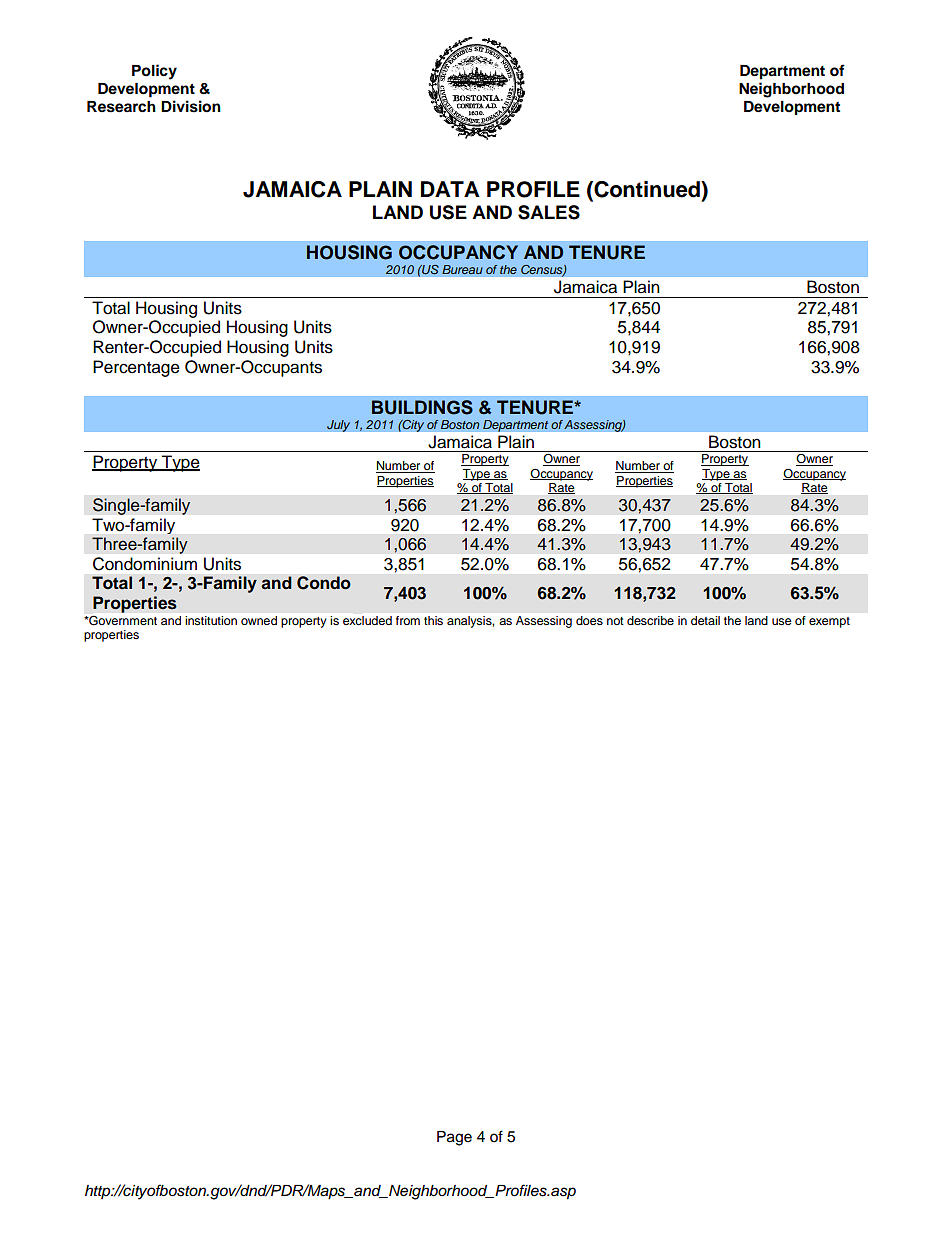 The height and width of the document is (1233, 952). Describe the element at coordinates (650, 620) in the document. I see `describe` at that location.
